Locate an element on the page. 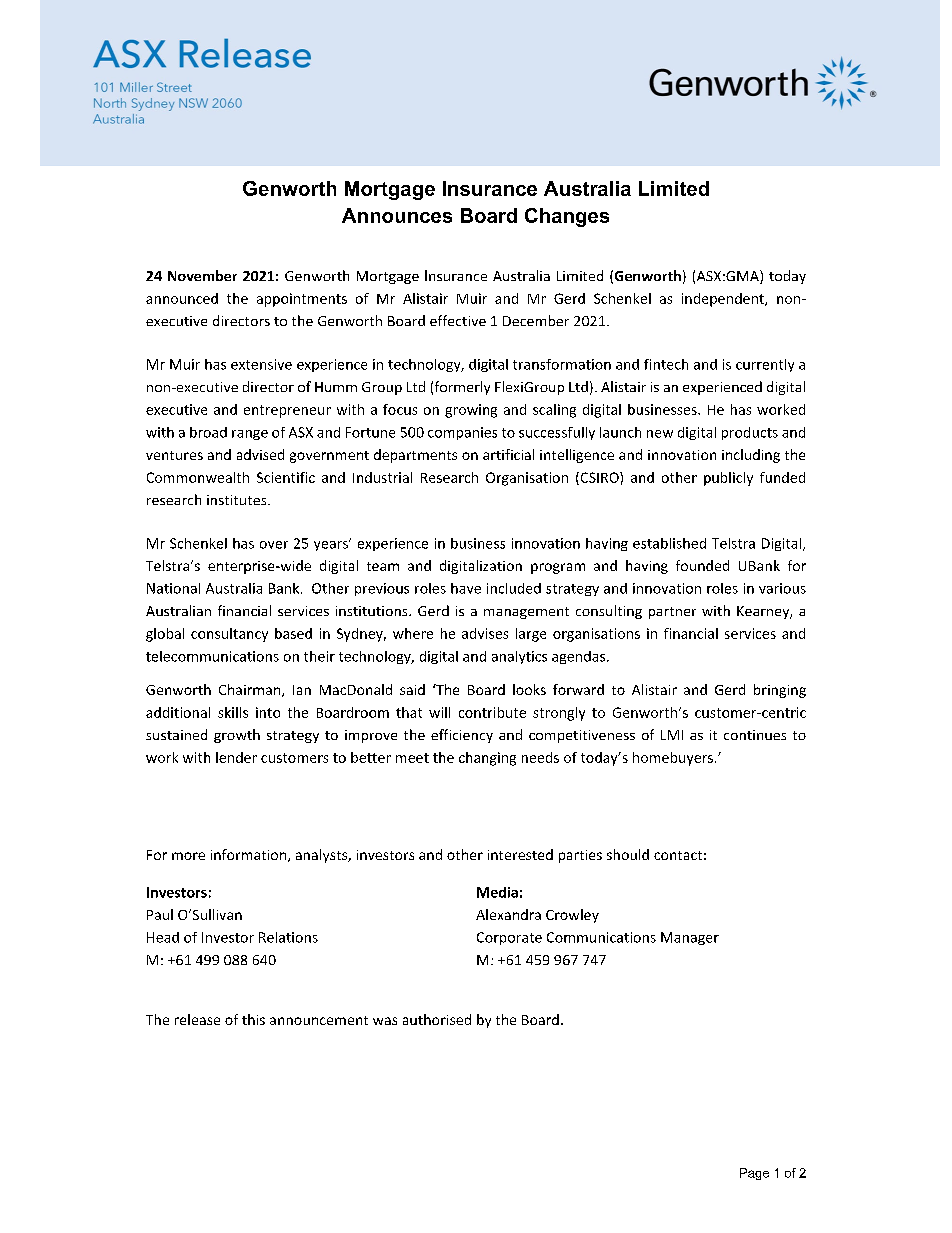 This page has height=1233, width=952. November is located at coordinates (202, 275).
